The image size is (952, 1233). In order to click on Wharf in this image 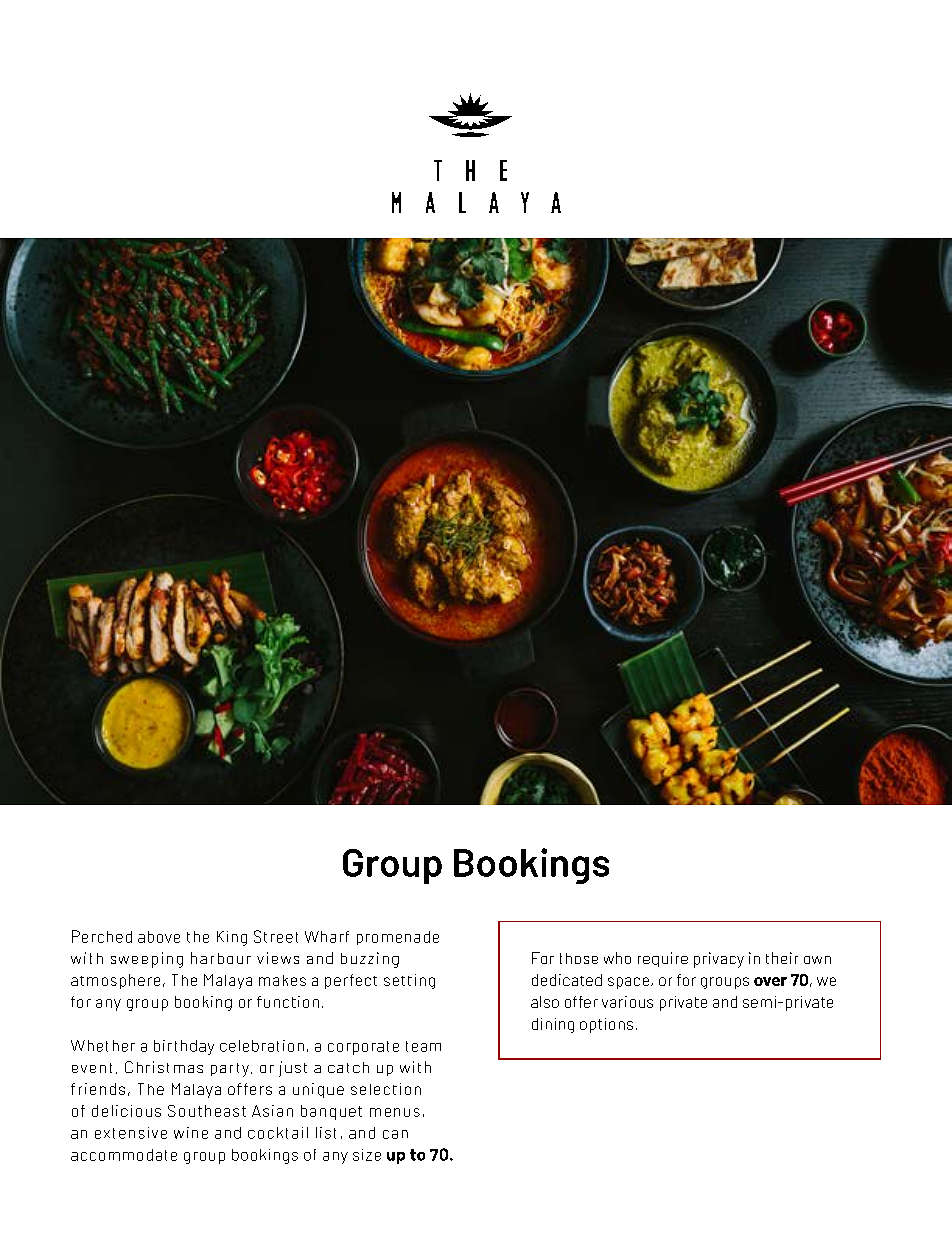, I will do `click(327, 937)`.
